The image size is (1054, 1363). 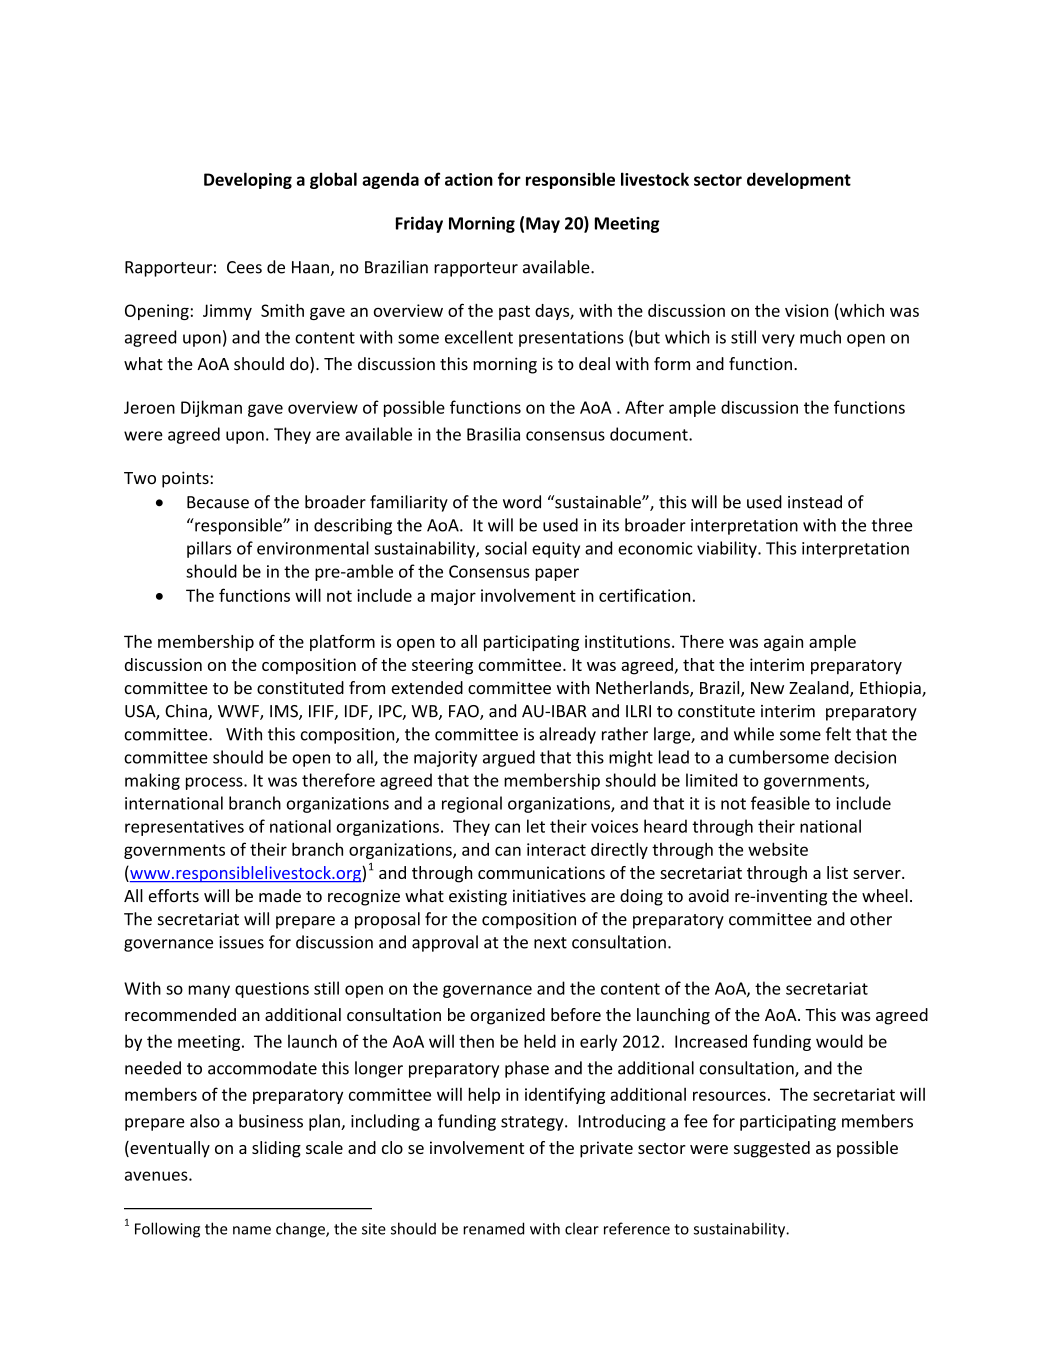 What do you see at coordinates (506, 548) in the document?
I see `social` at bounding box center [506, 548].
